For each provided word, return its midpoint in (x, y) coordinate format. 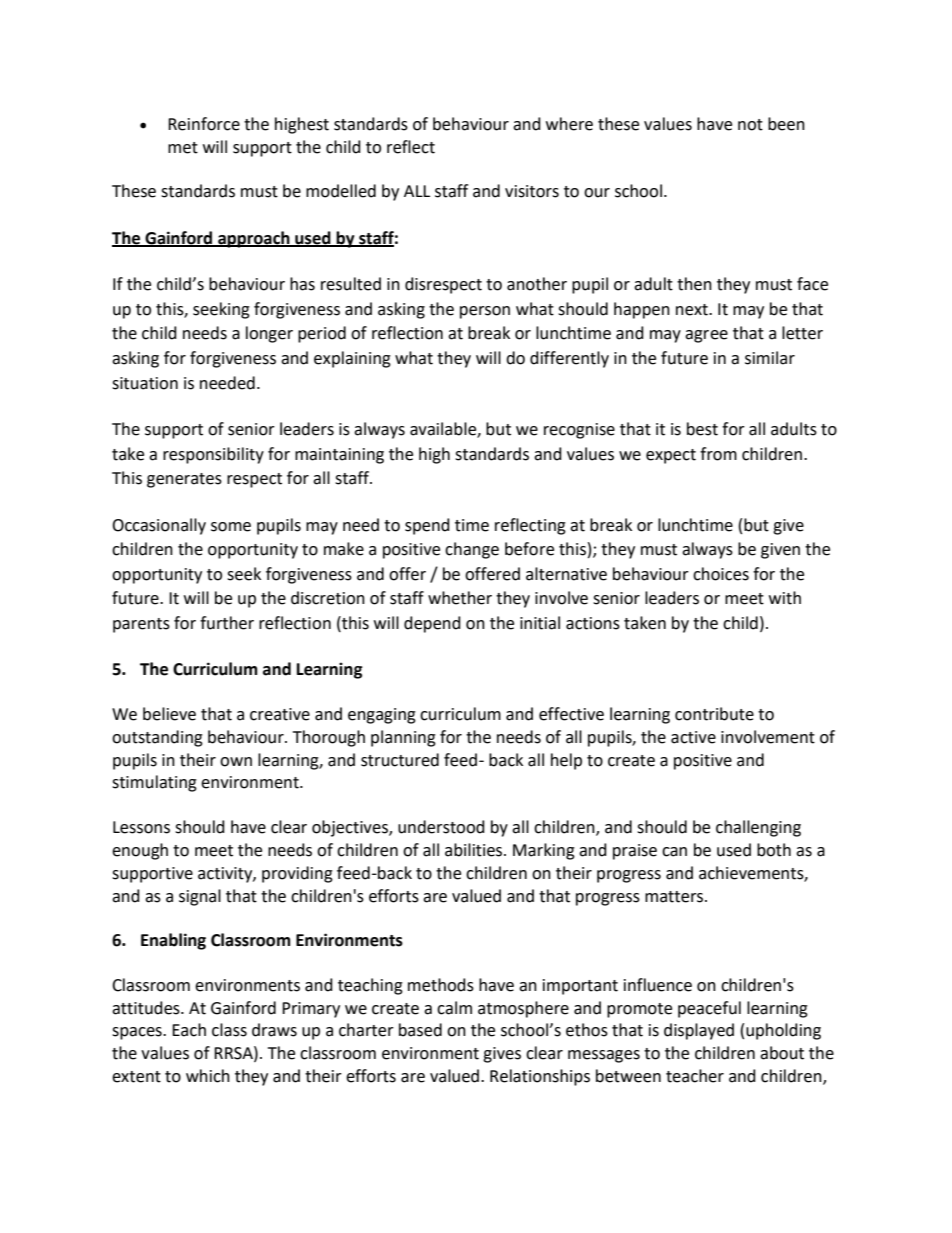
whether (460, 598)
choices (721, 574)
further (227, 623)
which (208, 1076)
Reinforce (204, 124)
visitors (532, 191)
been (786, 124)
